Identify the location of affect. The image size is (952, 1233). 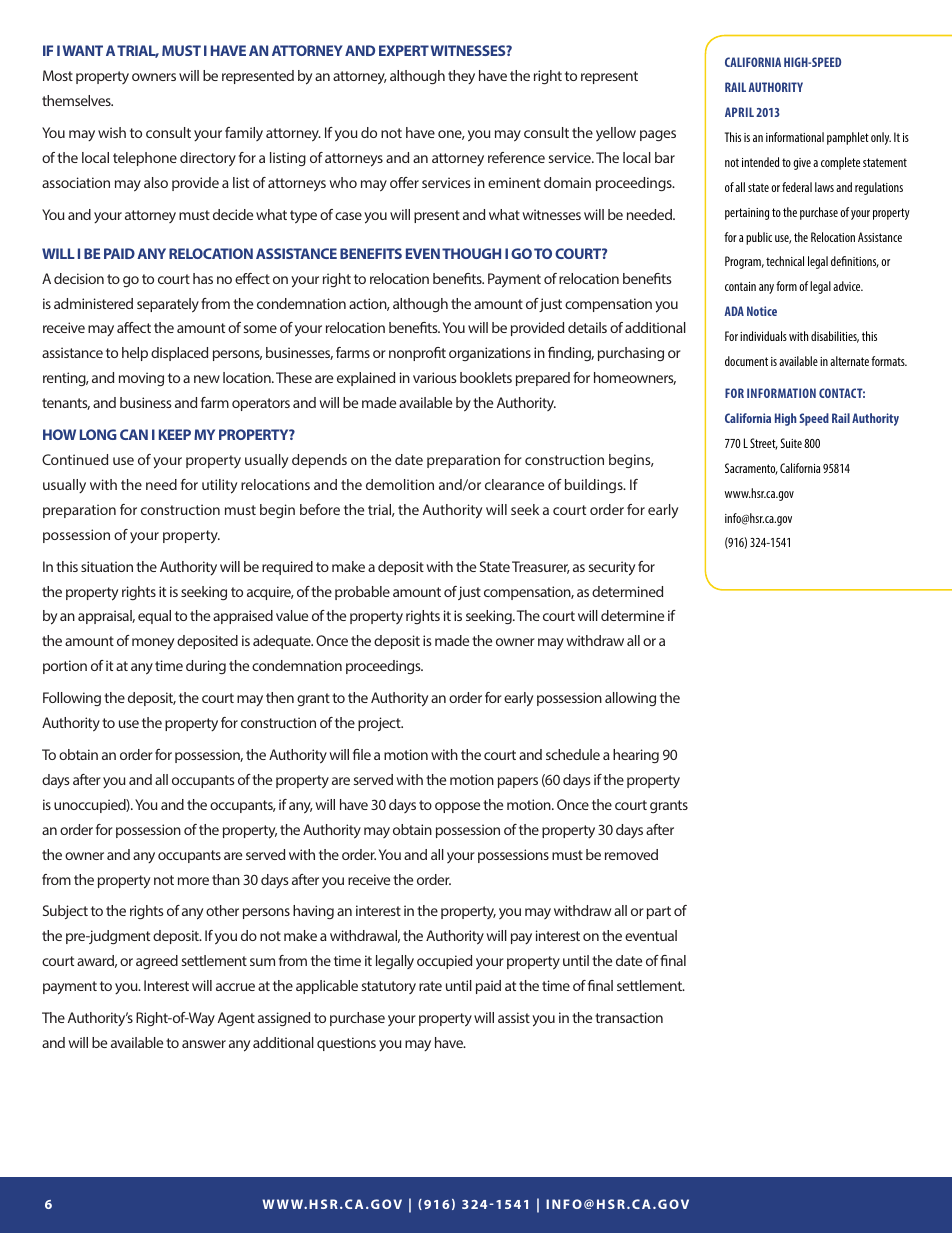
(134, 327).
